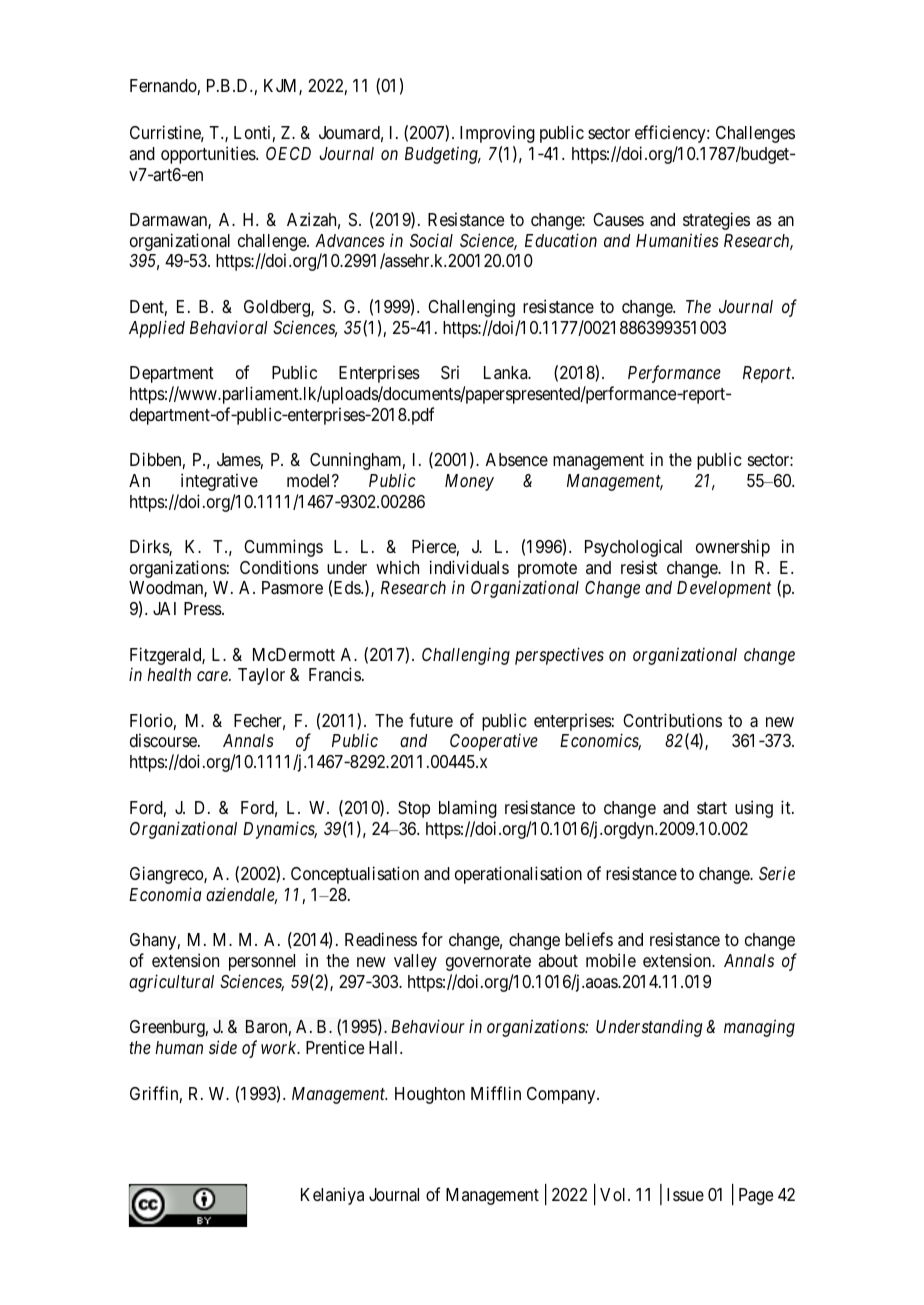  Describe the element at coordinates (497, 134) in the image. I see `Improving` at that location.
